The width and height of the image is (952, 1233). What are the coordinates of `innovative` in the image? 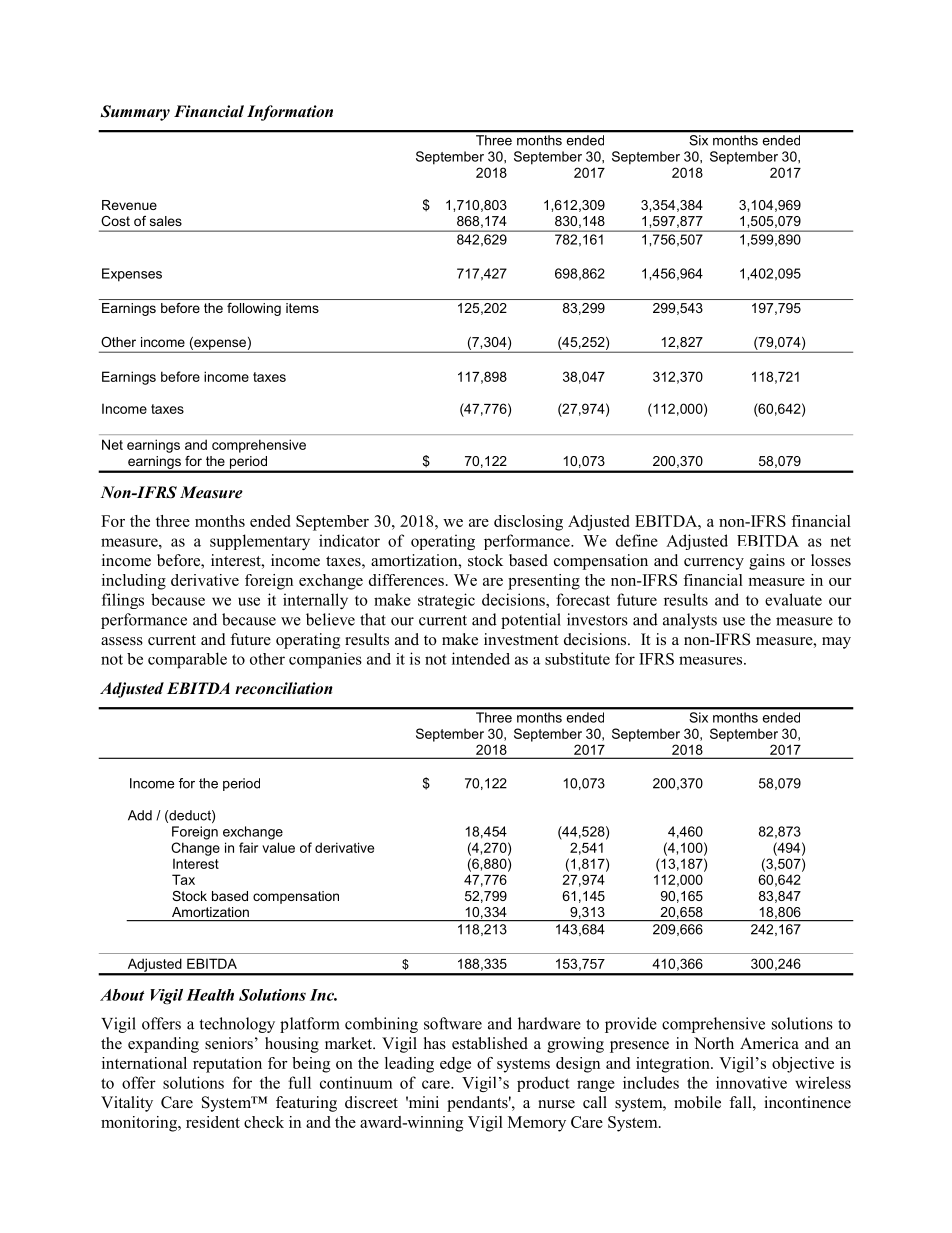 It's located at (751, 1082).
